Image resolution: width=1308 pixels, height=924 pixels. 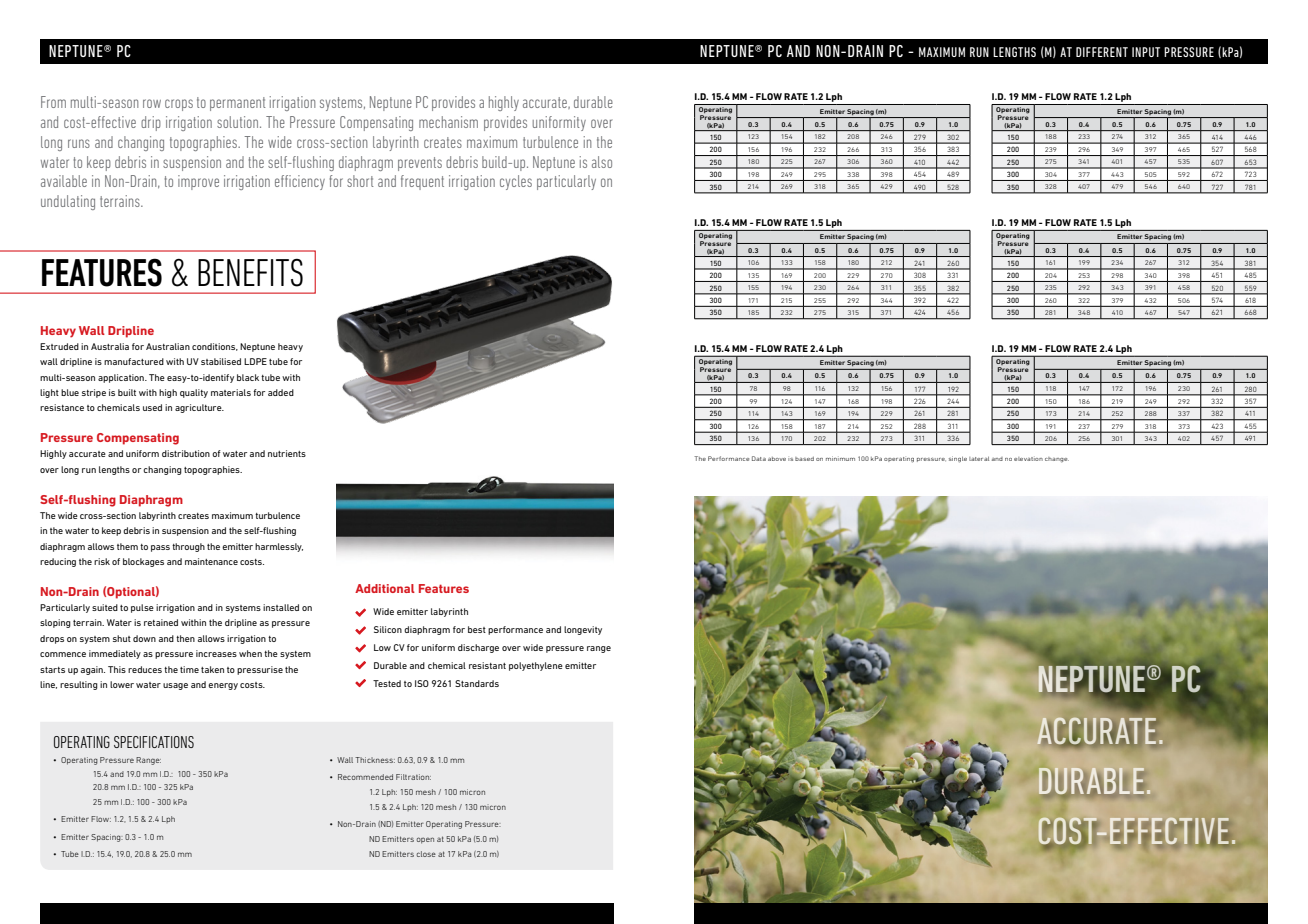 I want to click on distribution, so click(x=186, y=453).
